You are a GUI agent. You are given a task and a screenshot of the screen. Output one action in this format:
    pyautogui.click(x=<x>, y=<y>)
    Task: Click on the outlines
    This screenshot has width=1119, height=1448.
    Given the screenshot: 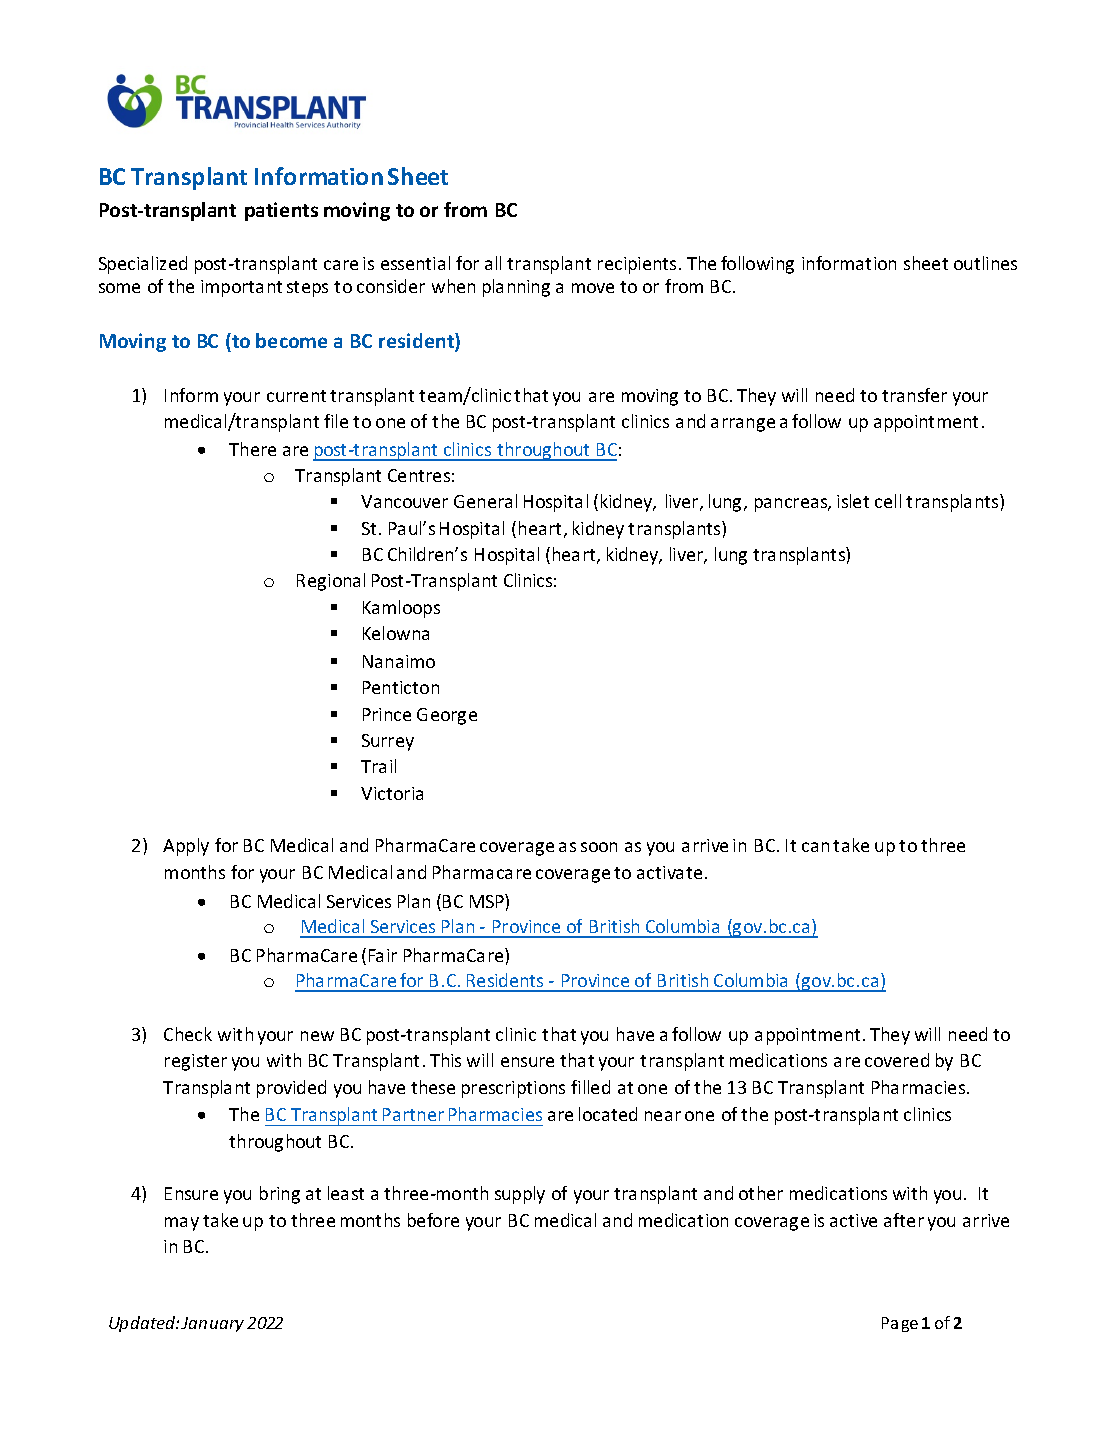 What is the action you would take?
    pyautogui.click(x=985, y=263)
